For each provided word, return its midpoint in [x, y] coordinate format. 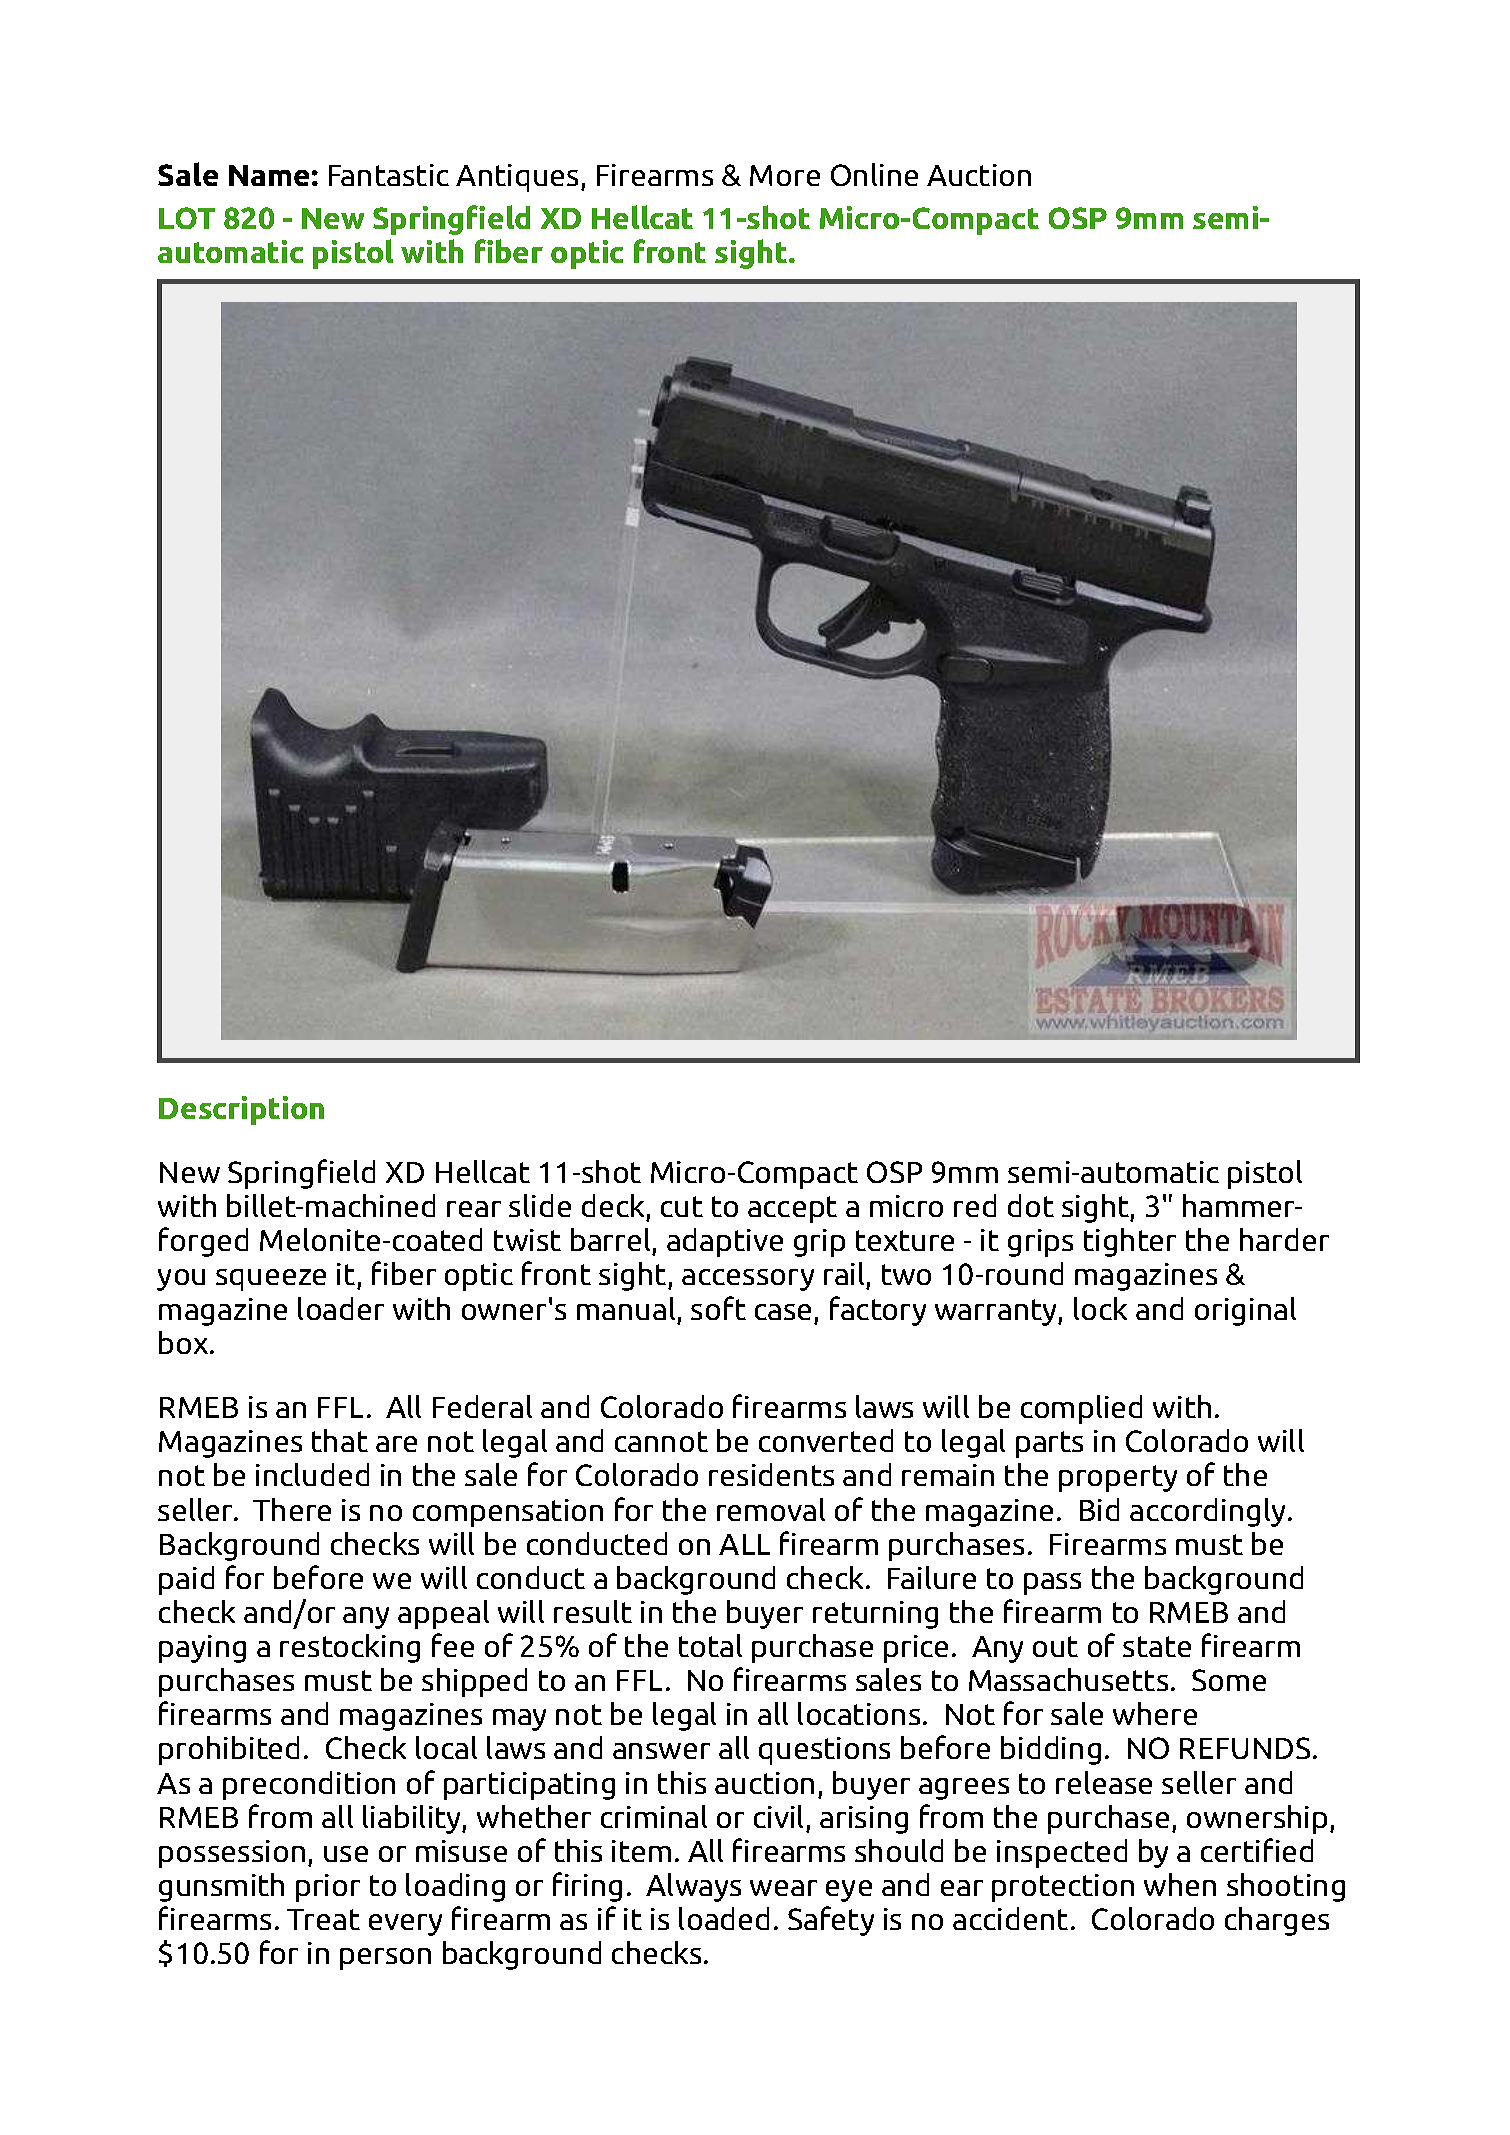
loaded [724, 1918]
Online [874, 174]
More [785, 175]
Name [269, 175]
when [1180, 1884]
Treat [323, 1919]
